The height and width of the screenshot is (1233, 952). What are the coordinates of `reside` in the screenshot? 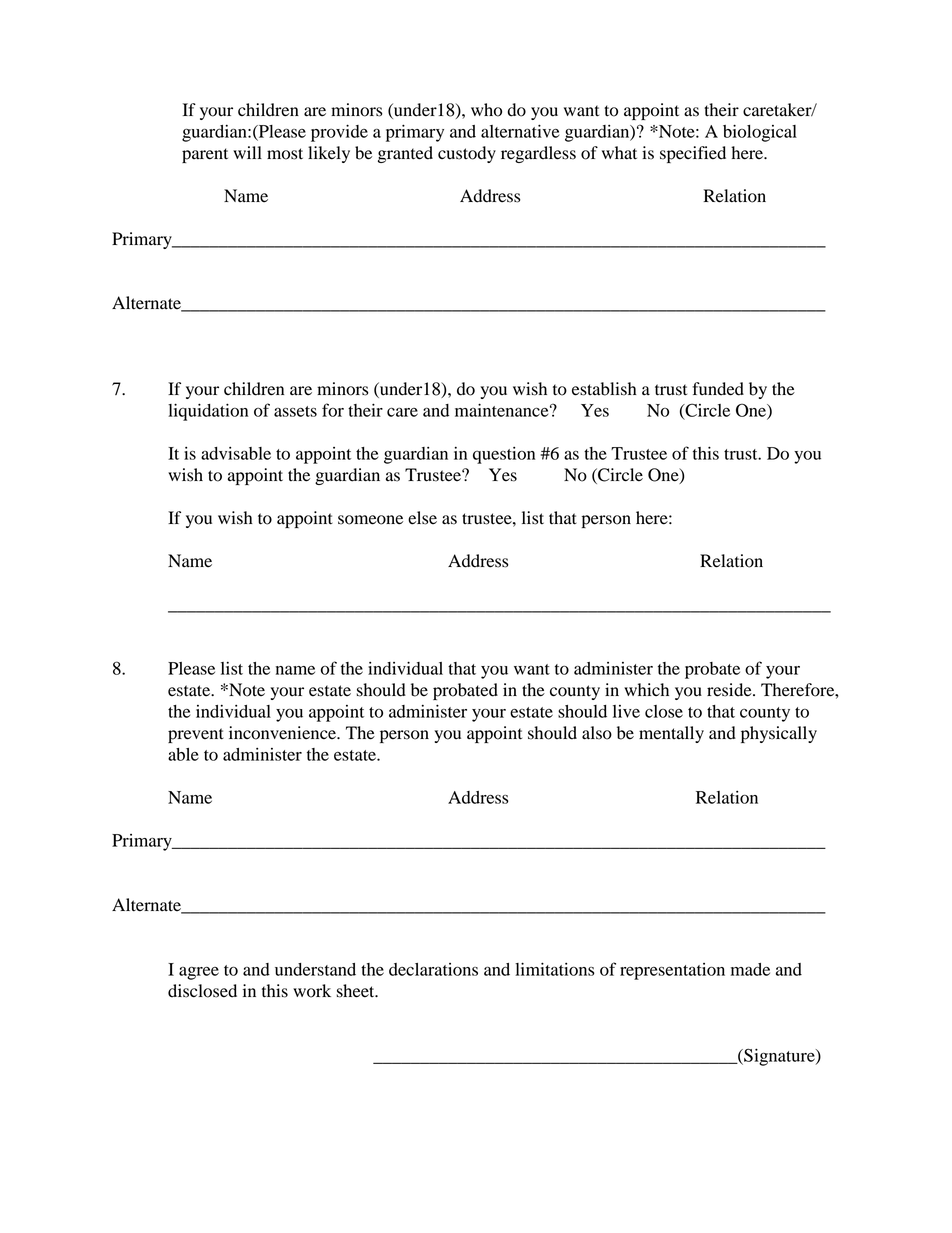 It's located at (730, 690).
